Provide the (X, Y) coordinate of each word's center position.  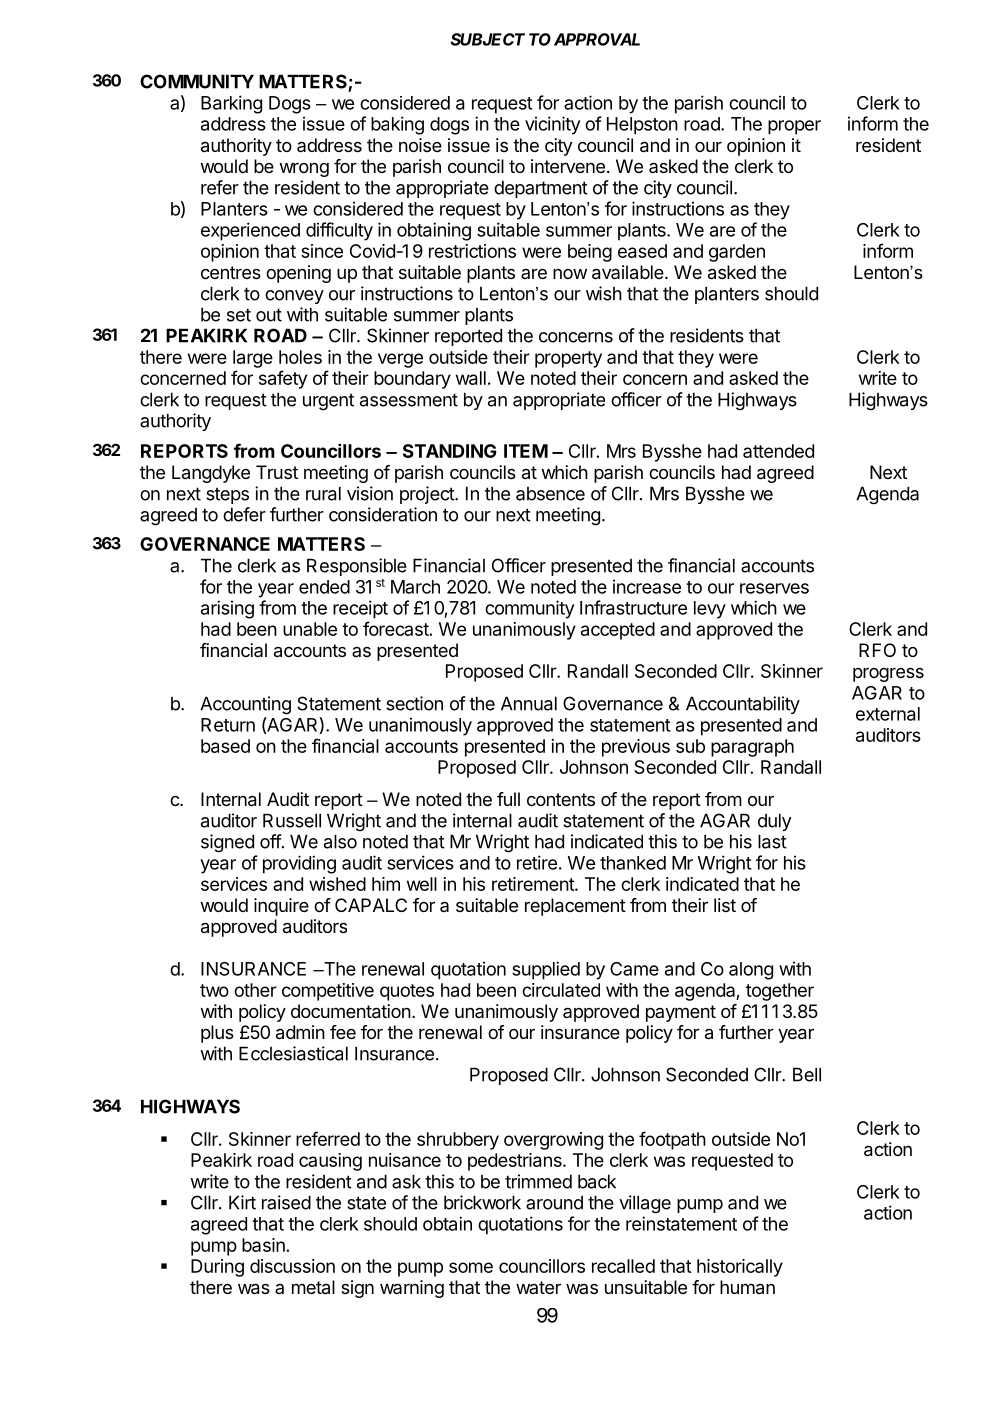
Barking (231, 104)
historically (740, 1268)
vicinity (552, 125)
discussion (292, 1266)
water (538, 1287)
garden (737, 253)
